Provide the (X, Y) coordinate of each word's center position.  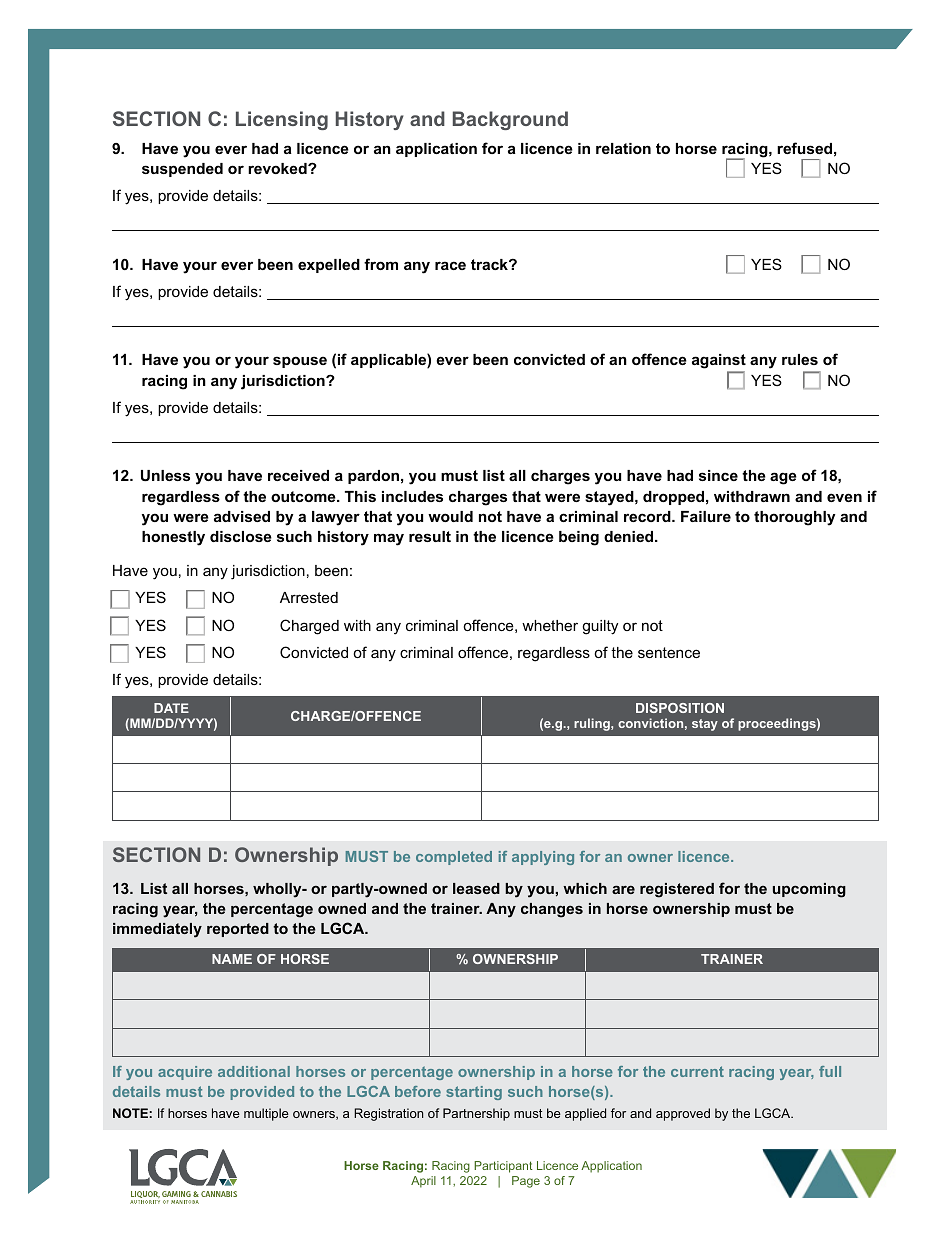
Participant (503, 1167)
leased (476, 888)
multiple (266, 1114)
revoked (278, 168)
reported (238, 930)
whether (550, 625)
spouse (300, 362)
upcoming (809, 890)
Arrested (309, 597)
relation (623, 148)
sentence (669, 652)
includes (412, 496)
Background (510, 120)
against (719, 363)
